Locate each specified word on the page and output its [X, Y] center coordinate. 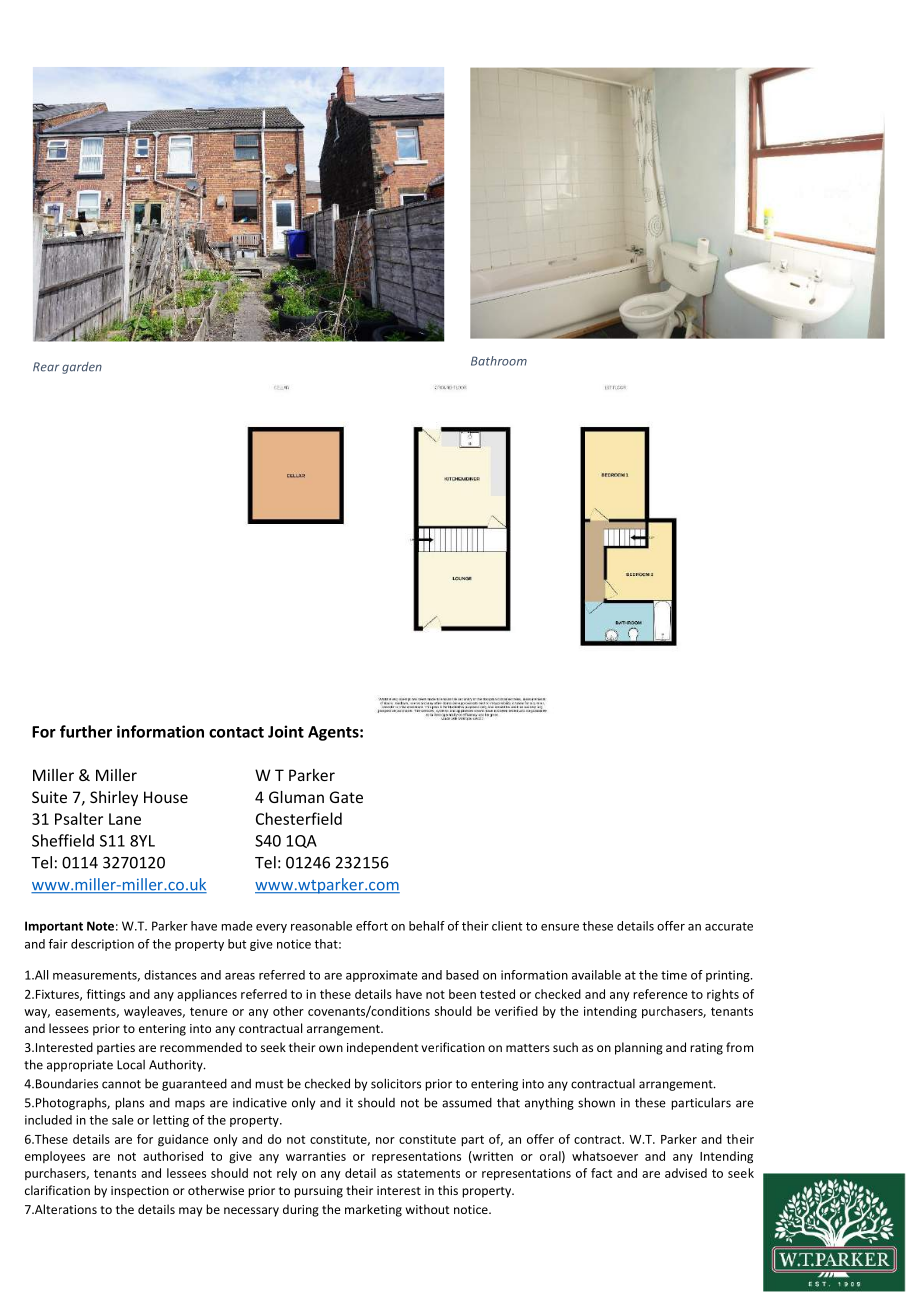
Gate [346, 797]
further [86, 731]
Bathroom [499, 361]
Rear [46, 367]
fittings [106, 995]
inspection [140, 1192]
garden [82, 368]
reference [660, 994]
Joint [286, 731]
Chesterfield [299, 818]
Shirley [114, 798]
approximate [382, 976]
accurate [729, 926]
